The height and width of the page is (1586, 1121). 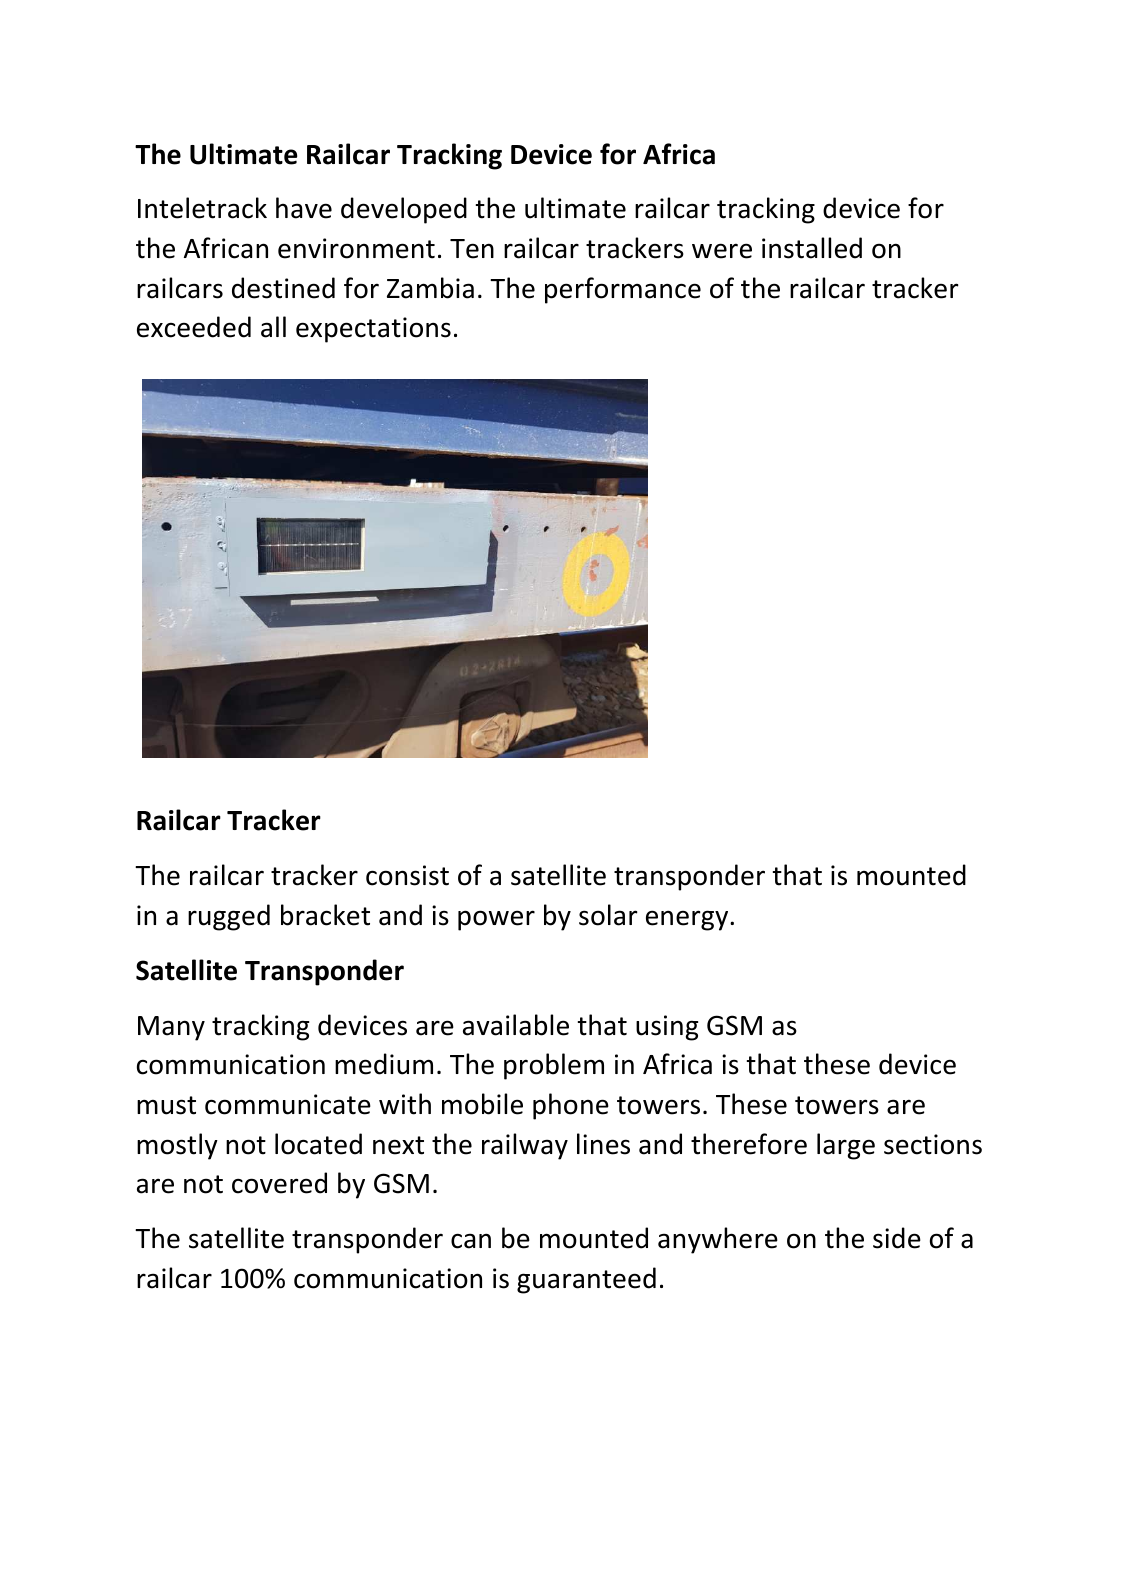 What do you see at coordinates (472, 249) in the page?
I see `Ten` at bounding box center [472, 249].
